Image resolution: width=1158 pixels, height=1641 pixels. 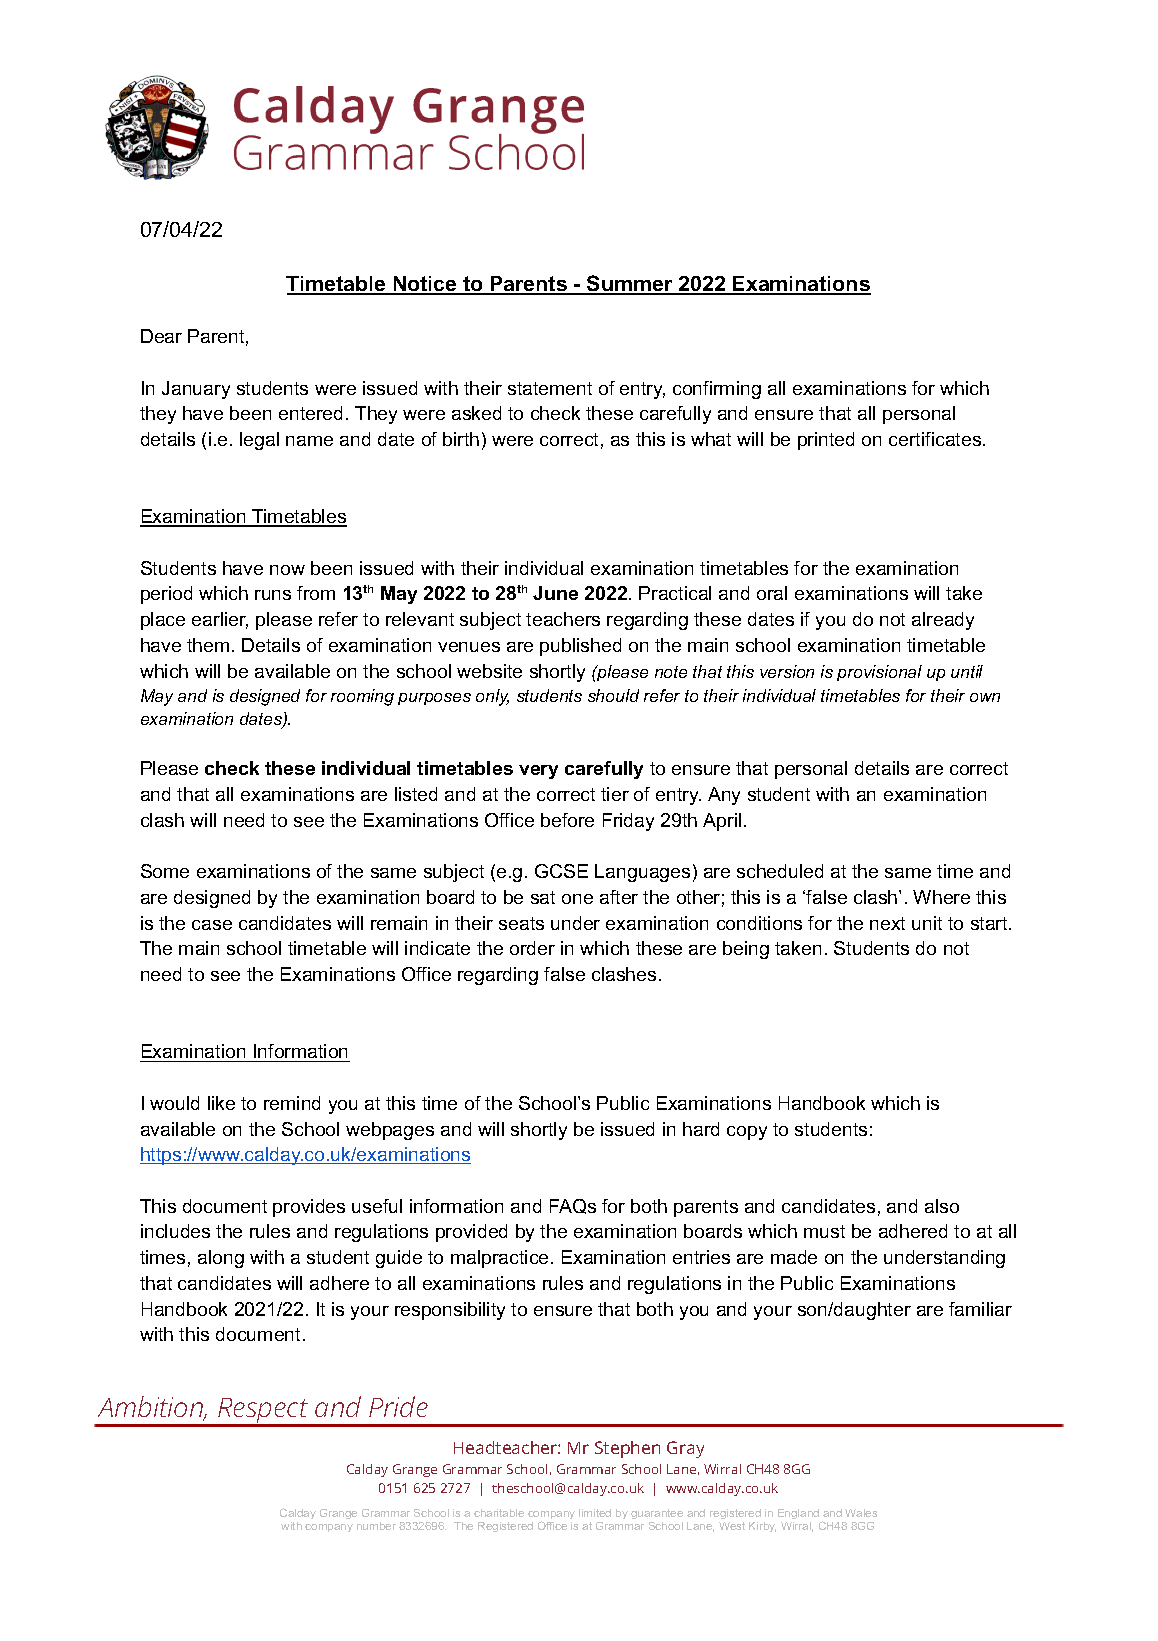 What do you see at coordinates (613, 695) in the screenshot?
I see `should` at bounding box center [613, 695].
